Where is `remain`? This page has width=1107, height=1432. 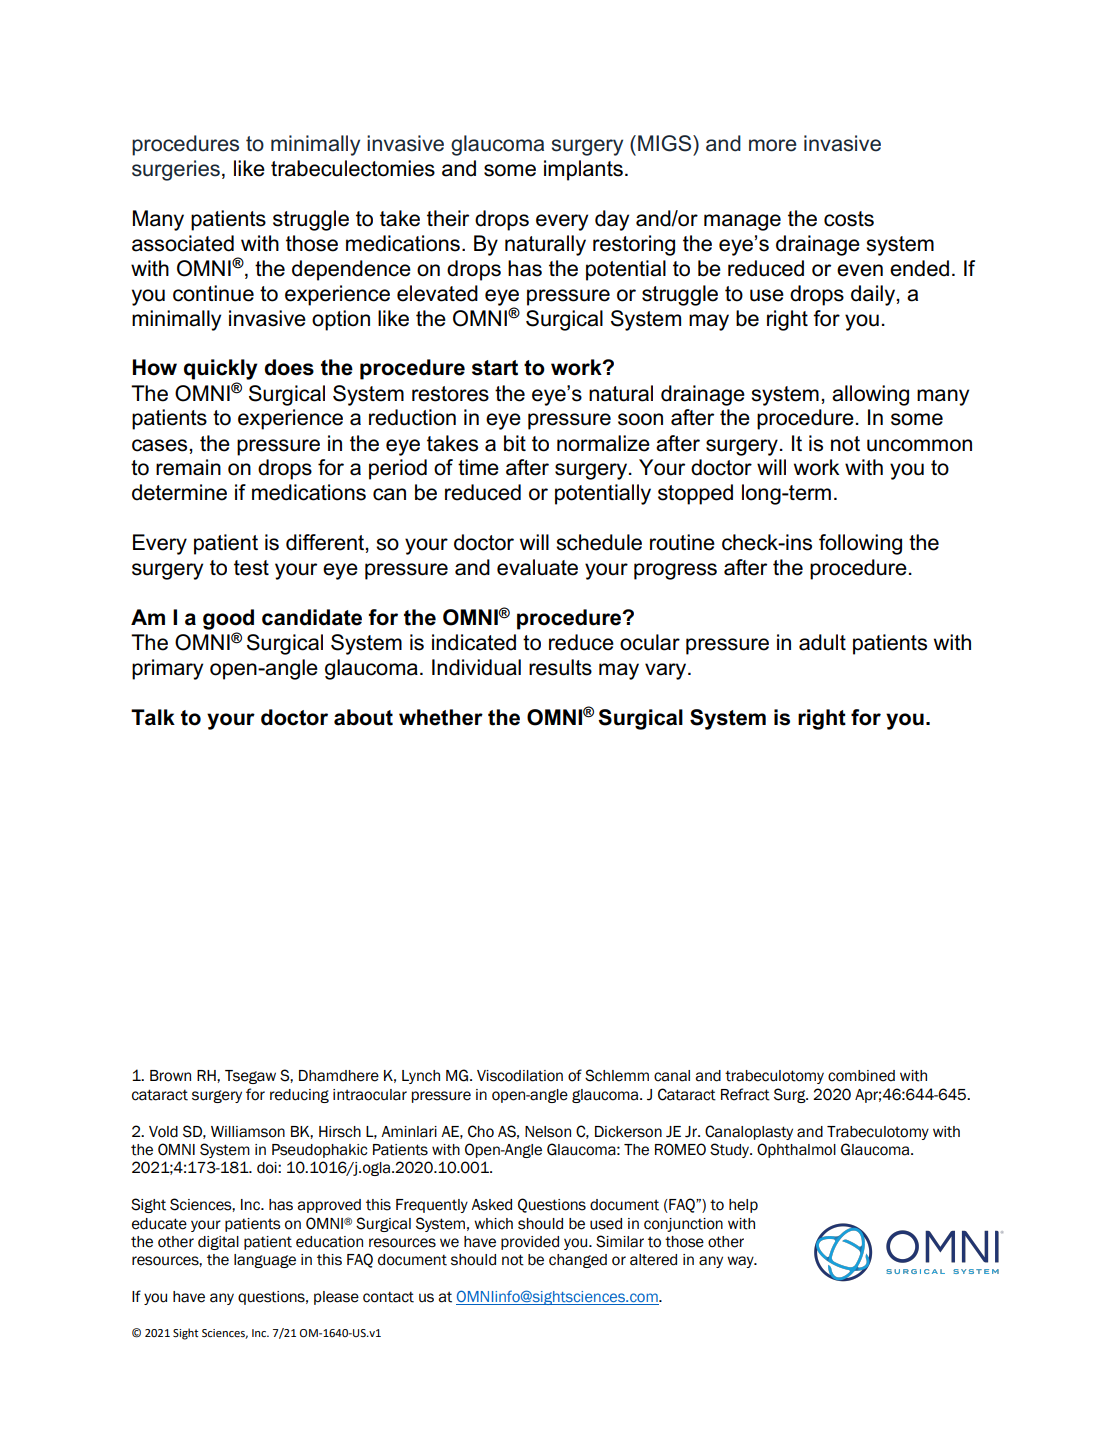
remain is located at coordinates (188, 467).
